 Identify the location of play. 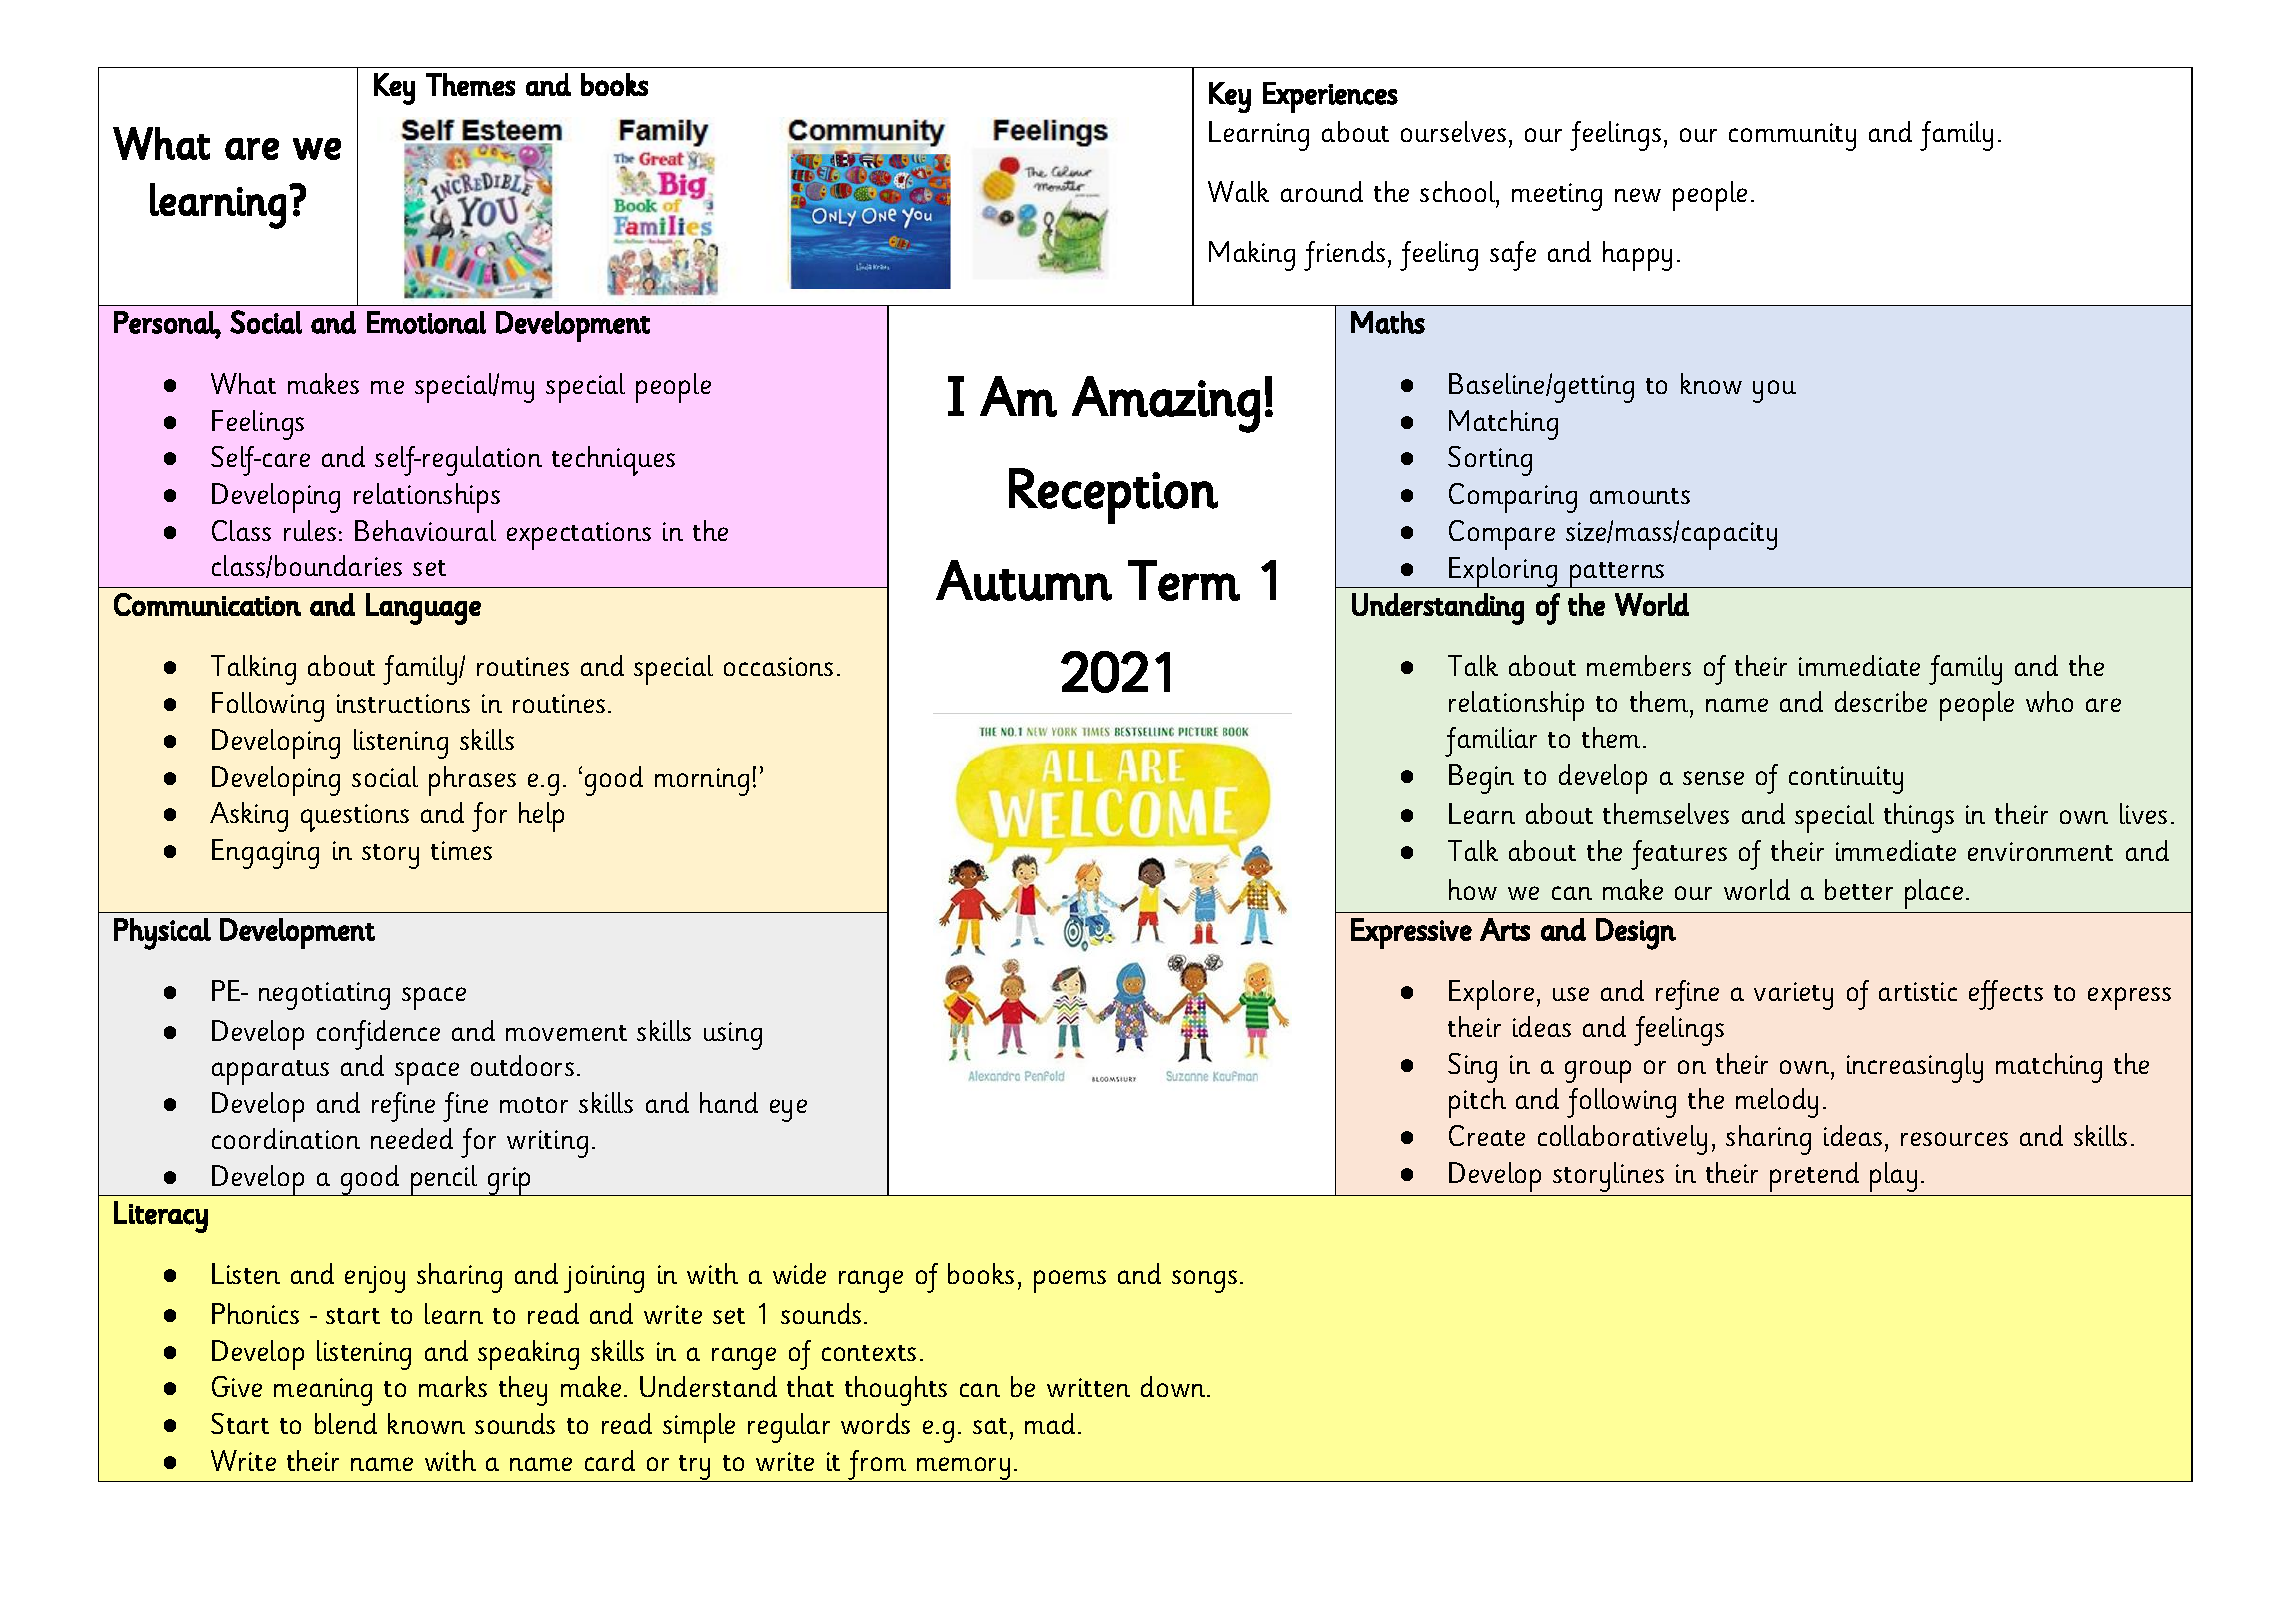
(1893, 1177).
